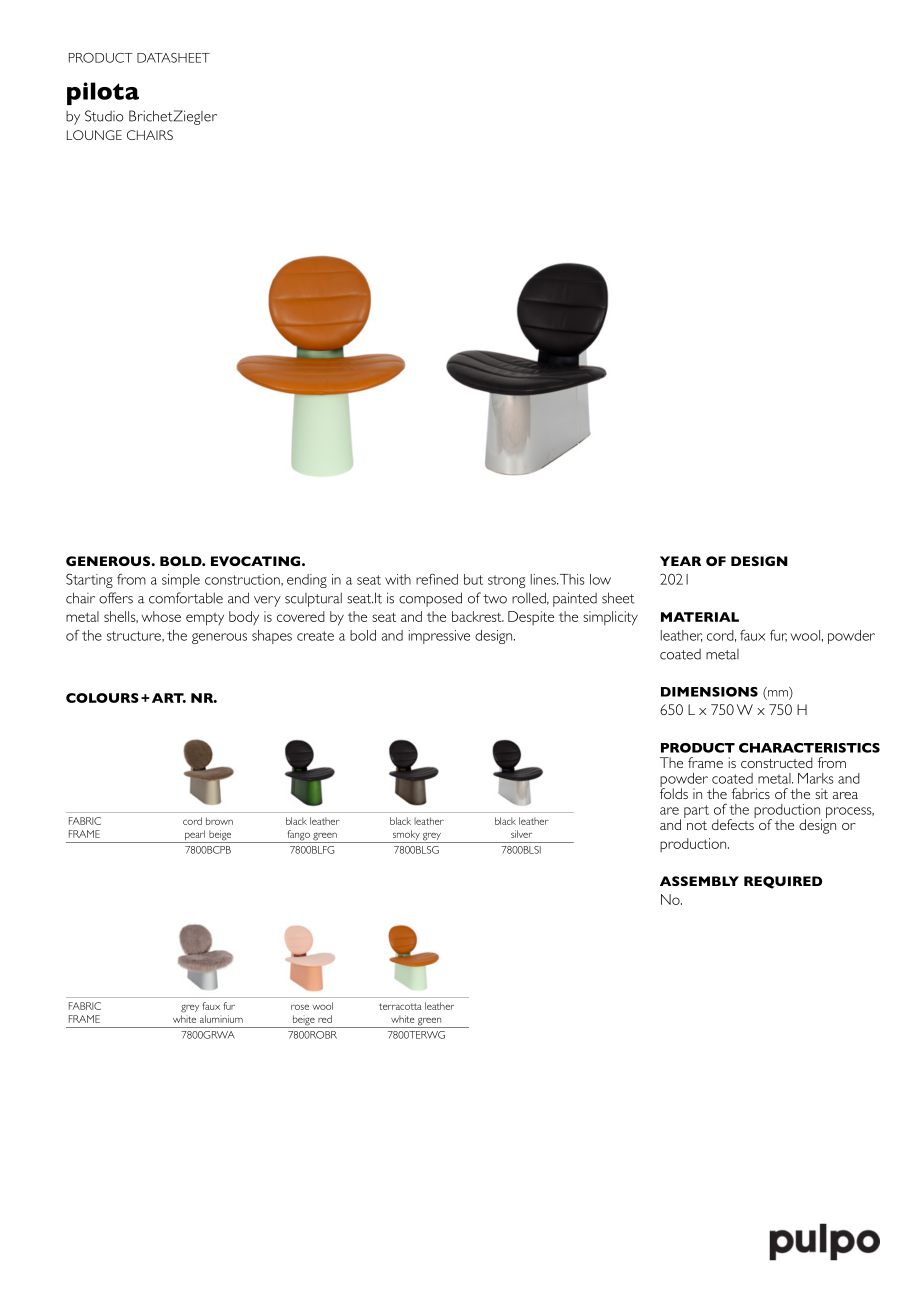 The image size is (924, 1308). What do you see at coordinates (521, 834) in the screenshot?
I see `silver` at bounding box center [521, 834].
